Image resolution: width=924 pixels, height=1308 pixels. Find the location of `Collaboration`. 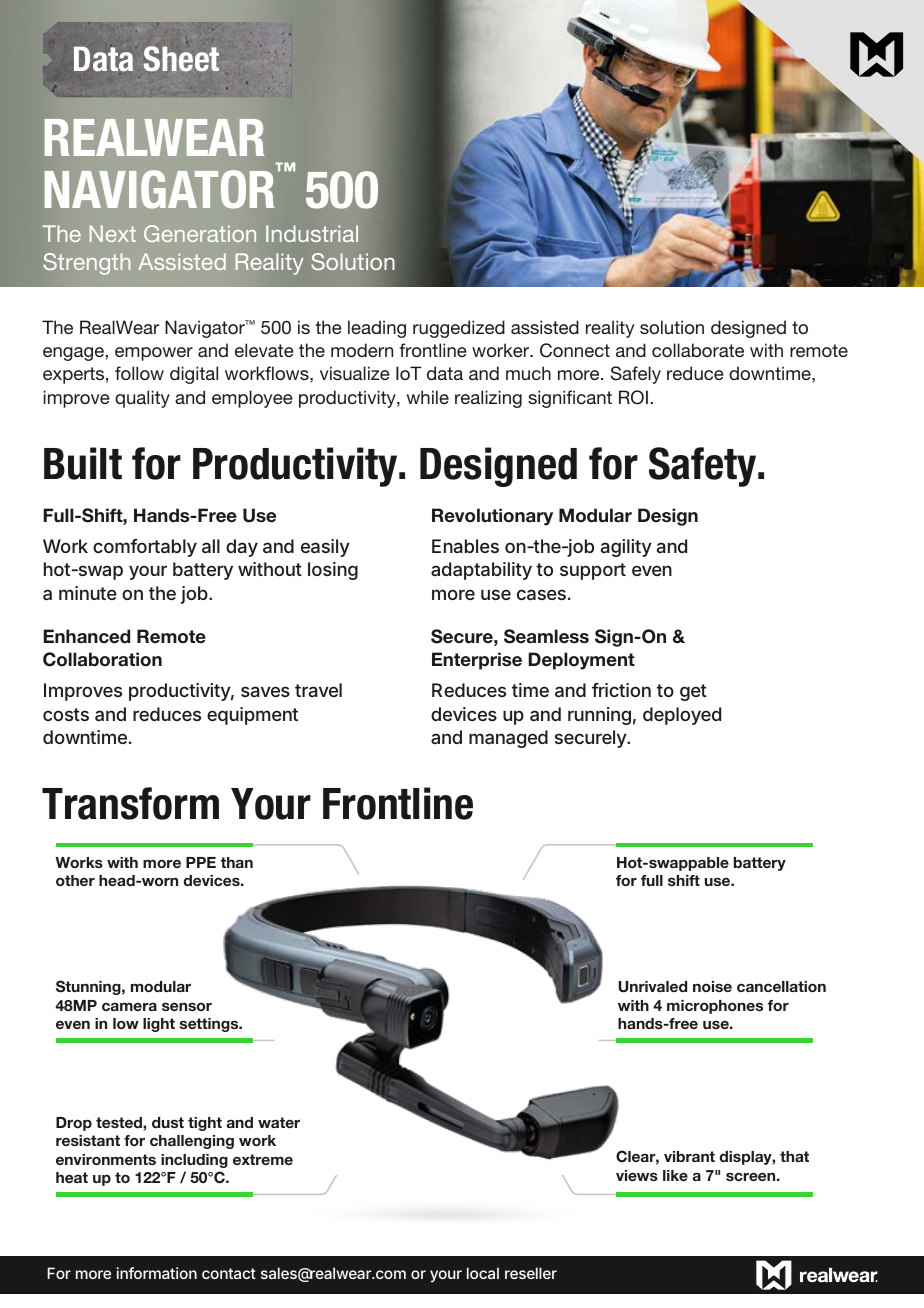

Collaboration is located at coordinates (102, 659).
